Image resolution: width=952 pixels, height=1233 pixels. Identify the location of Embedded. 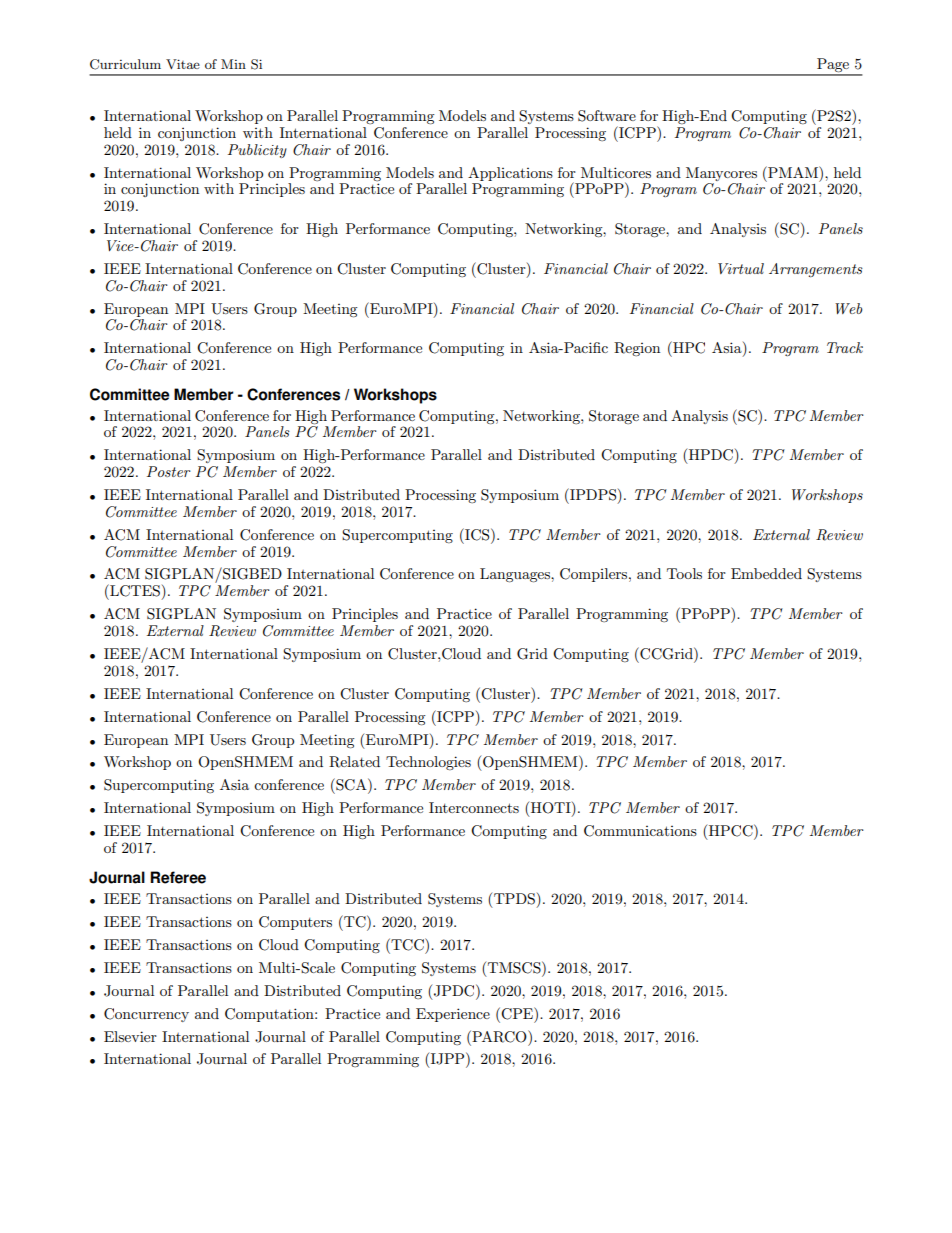
(766, 573).
